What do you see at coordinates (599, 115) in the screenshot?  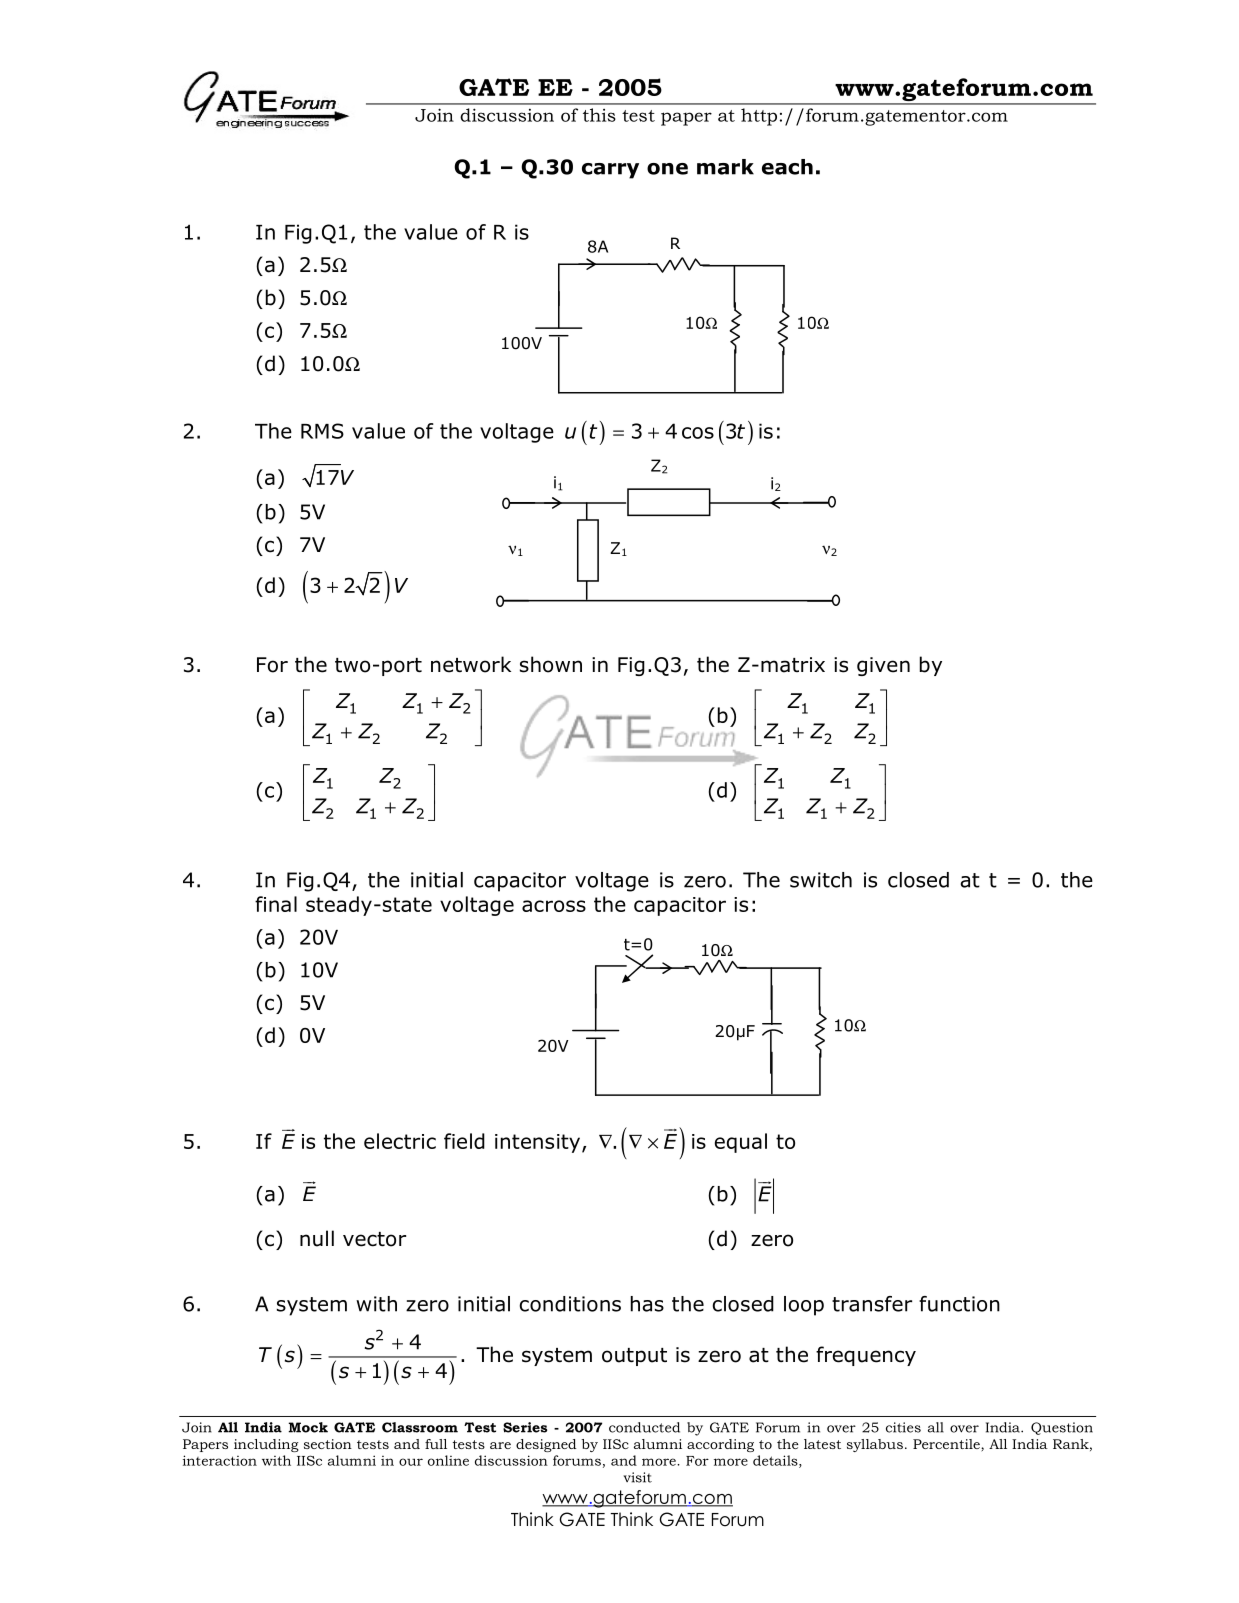 I see `this` at bounding box center [599, 115].
